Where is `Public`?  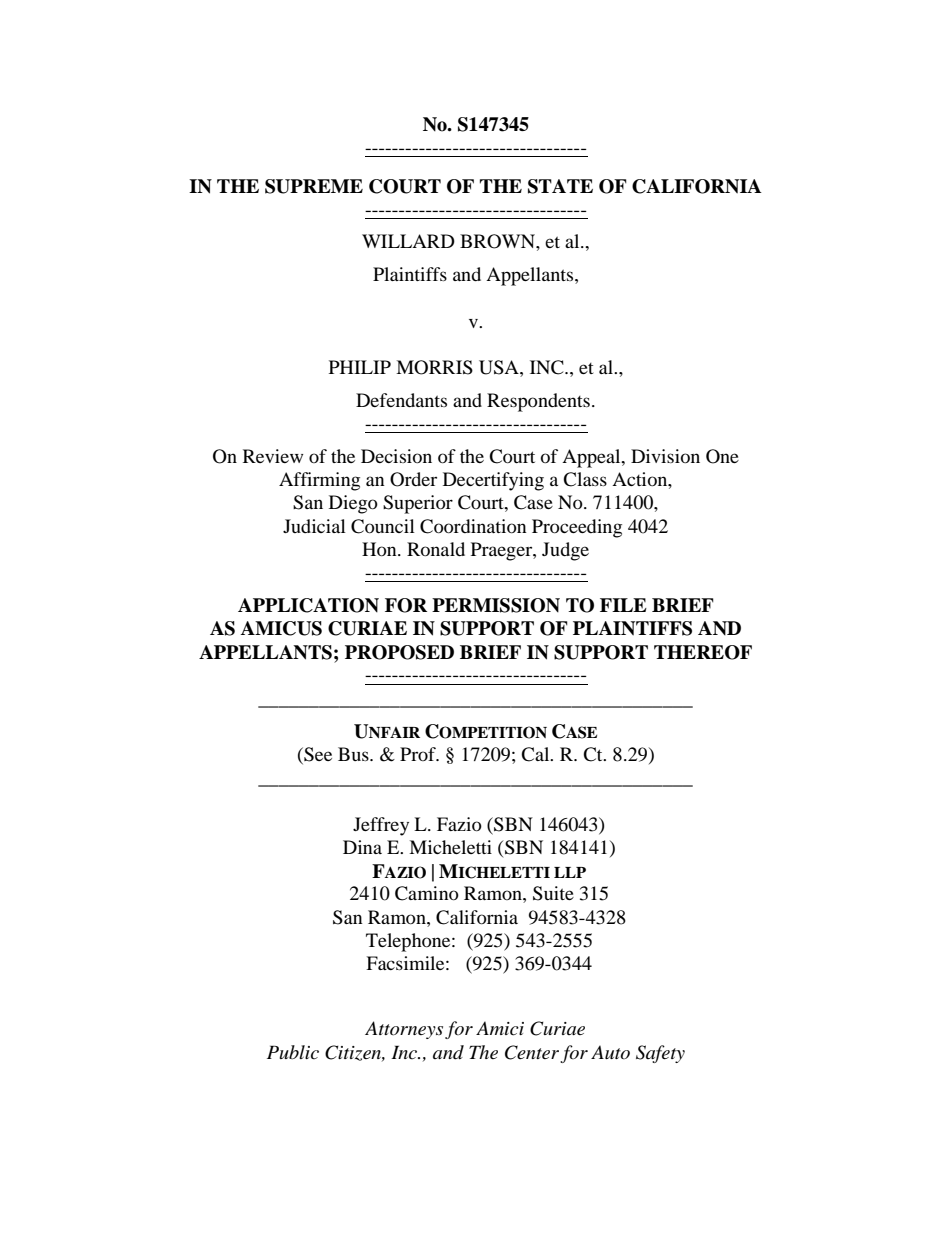
Public is located at coordinates (293, 1052).
